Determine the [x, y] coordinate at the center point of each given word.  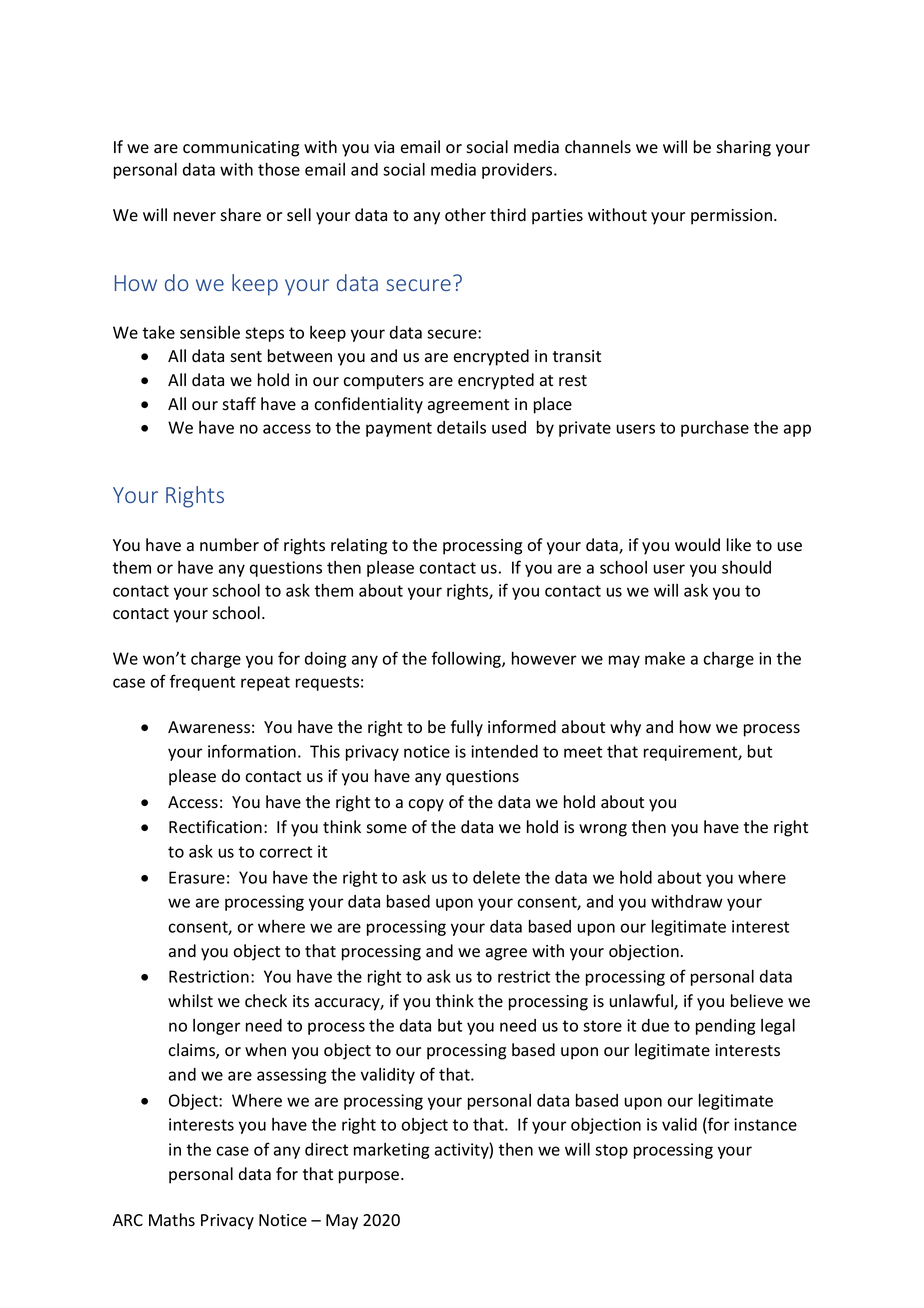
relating [359, 546]
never [195, 217]
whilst [190, 1001]
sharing [743, 148]
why [625, 728]
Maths [172, 1220]
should [746, 567]
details [461, 427]
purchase [715, 429]
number [229, 544]
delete [496, 877]
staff [239, 404]
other [465, 215]
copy [426, 805]
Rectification [215, 827]
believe [757, 1001]
